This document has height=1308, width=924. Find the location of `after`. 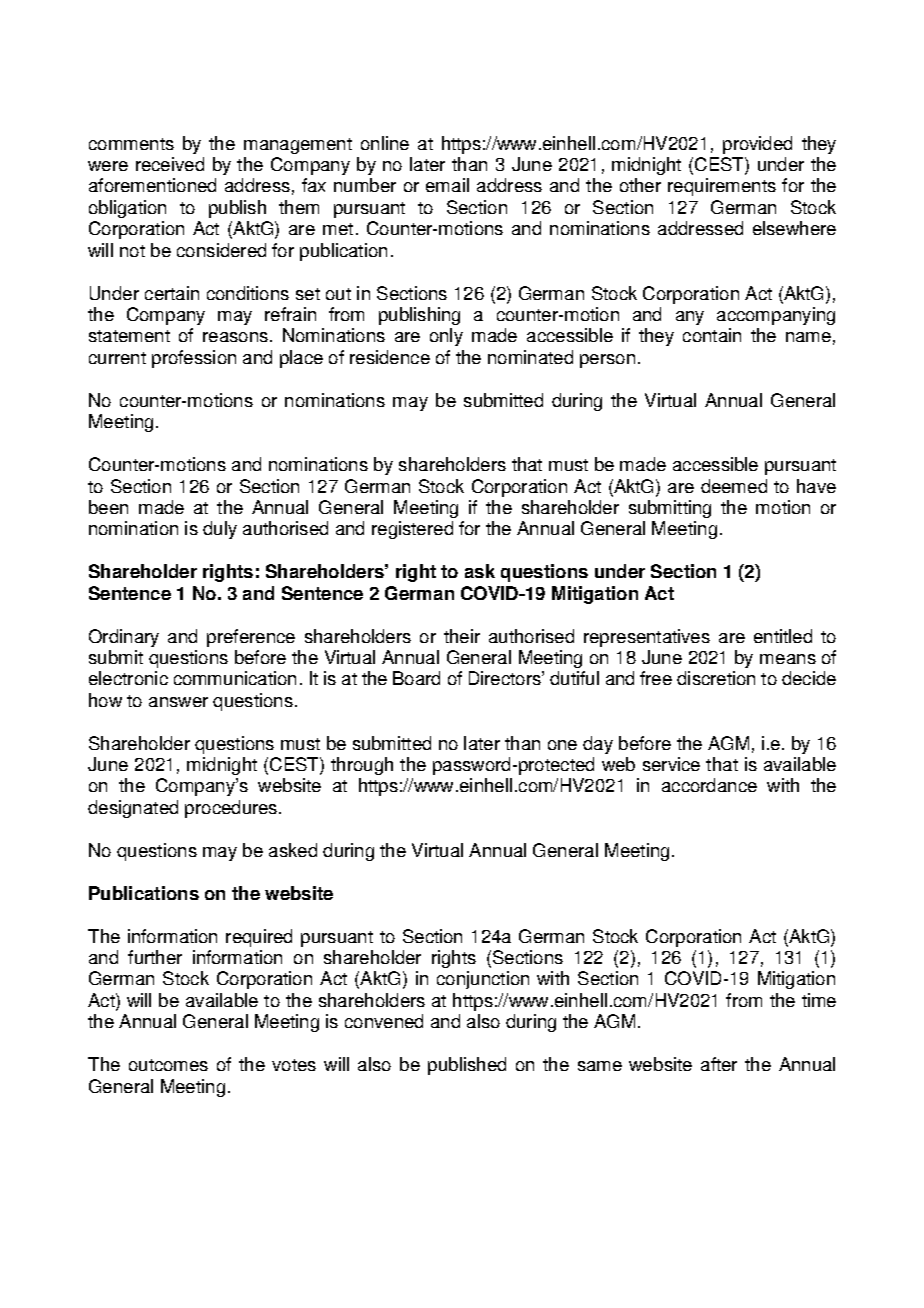

after is located at coordinates (719, 1064).
